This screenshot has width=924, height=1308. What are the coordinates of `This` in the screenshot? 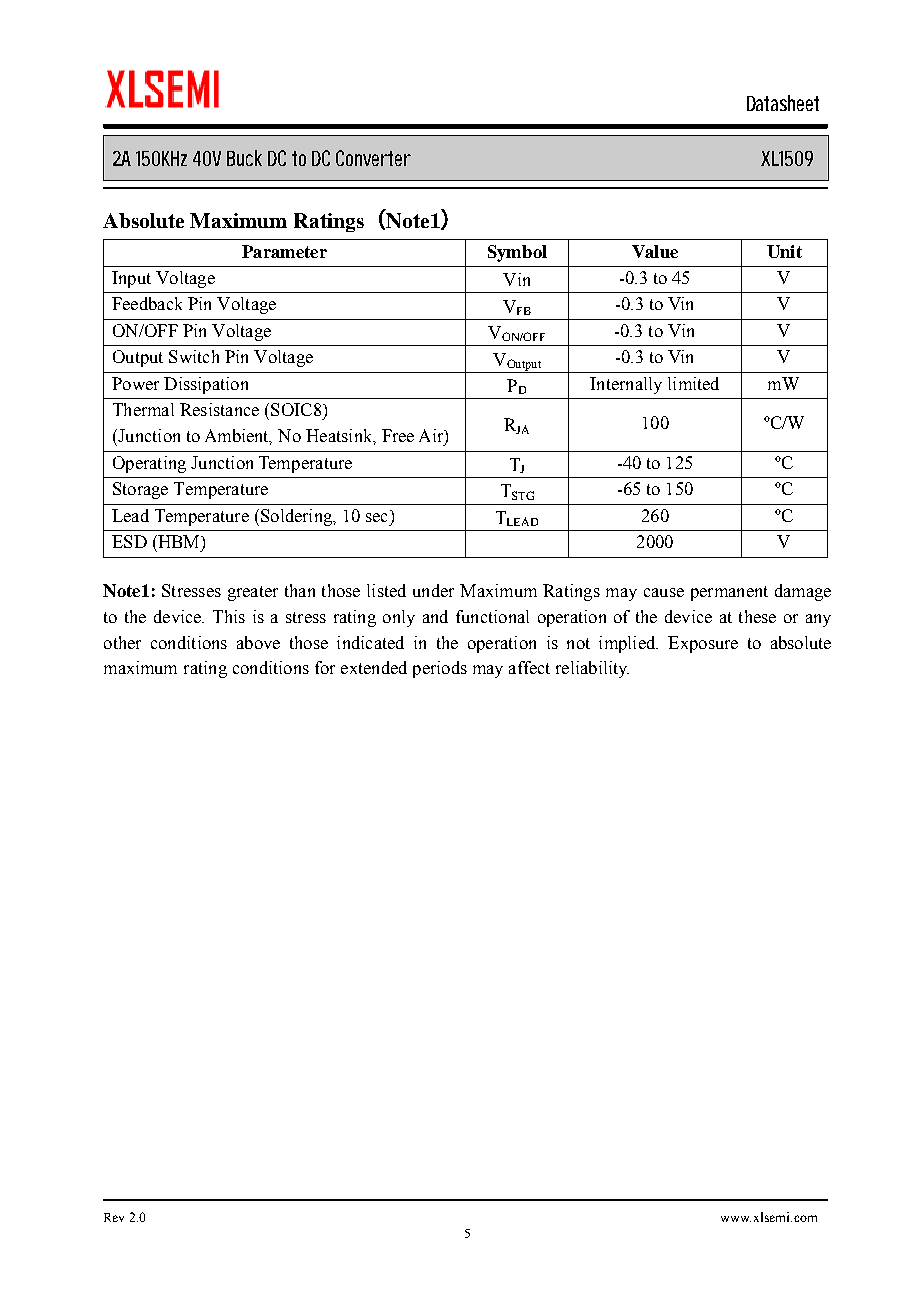 It's located at (229, 616).
